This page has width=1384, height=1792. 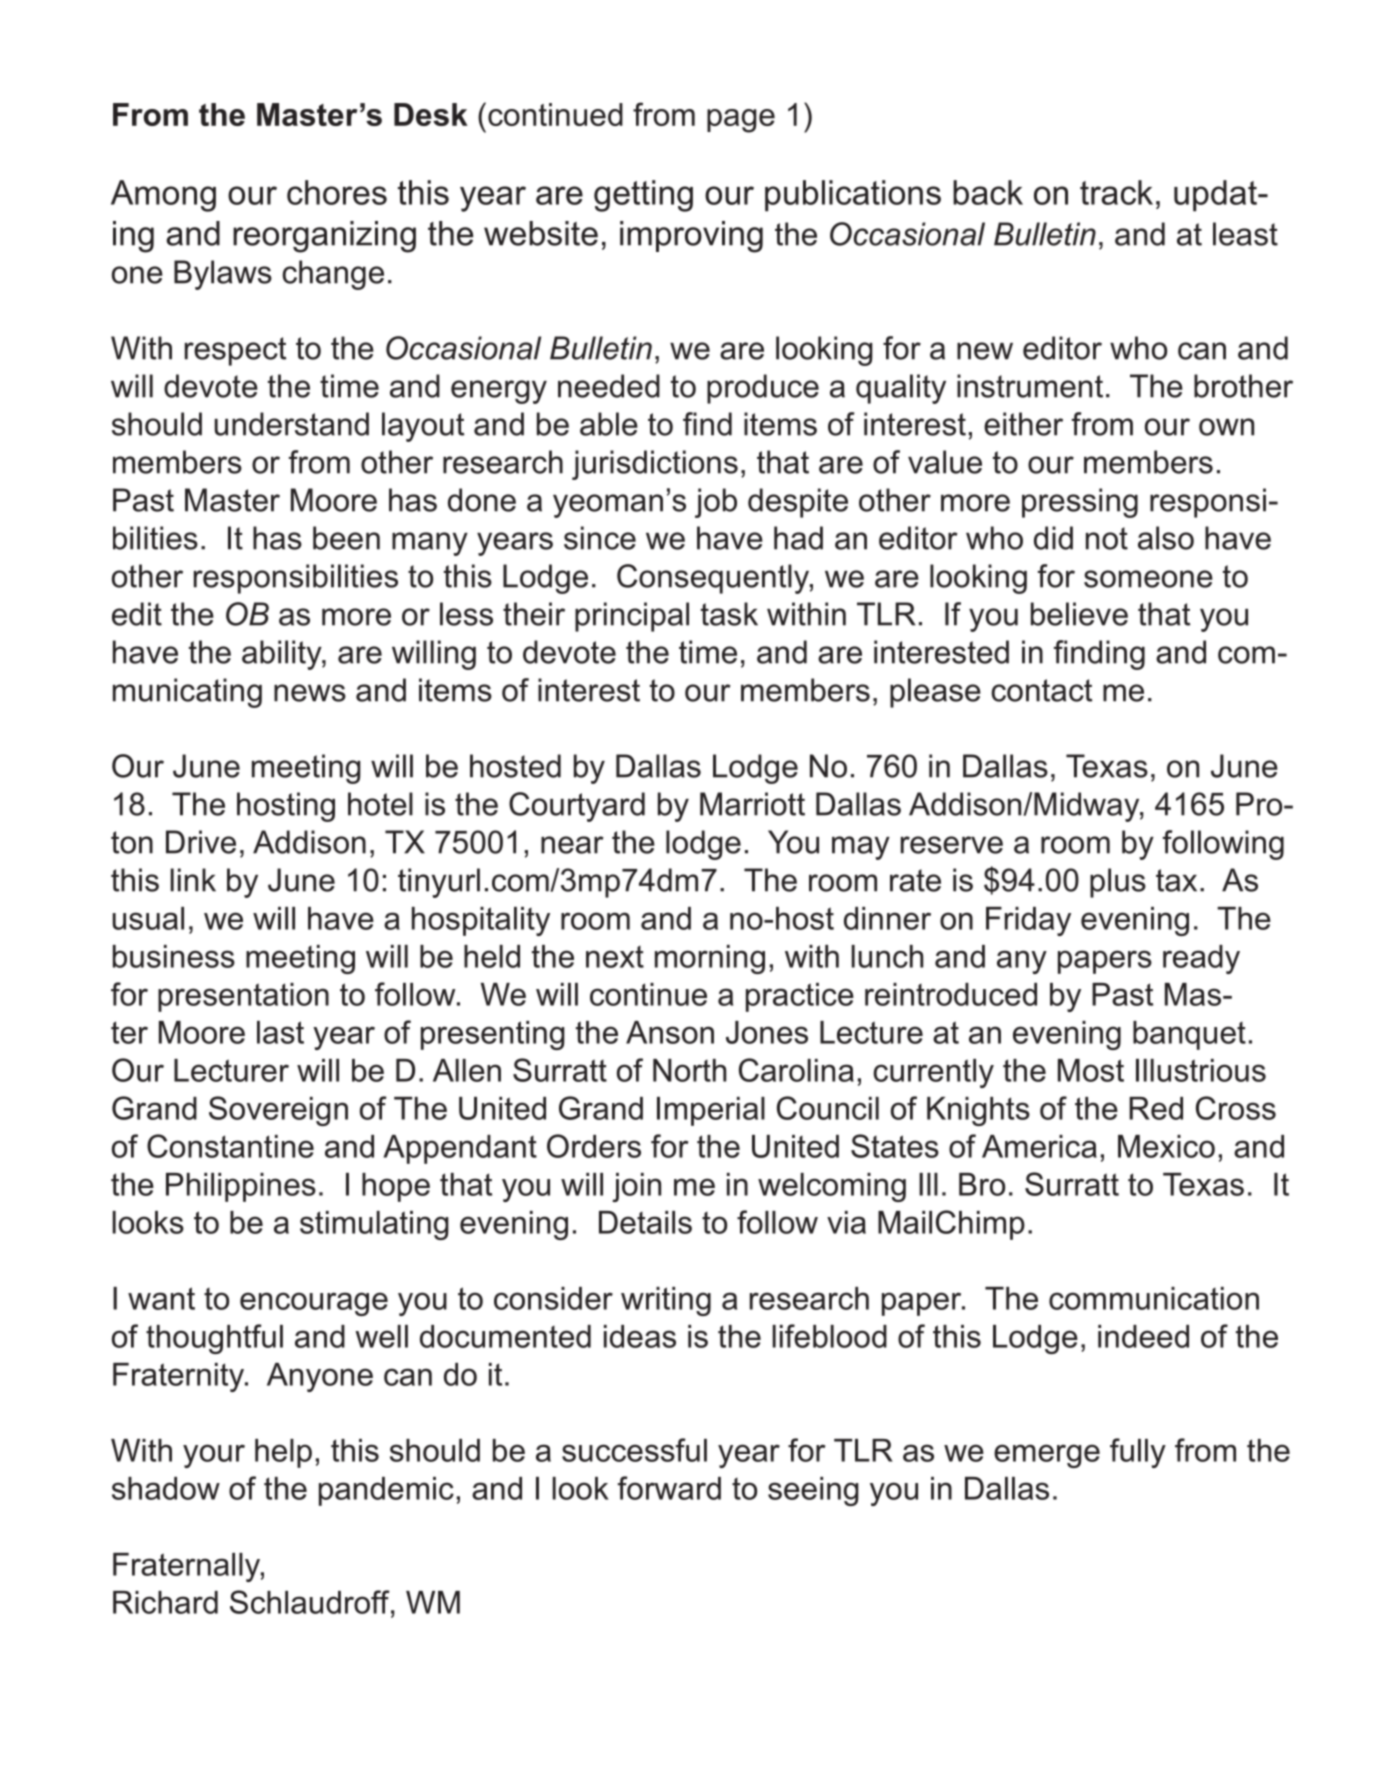 I want to click on fully, so click(x=1138, y=1453).
